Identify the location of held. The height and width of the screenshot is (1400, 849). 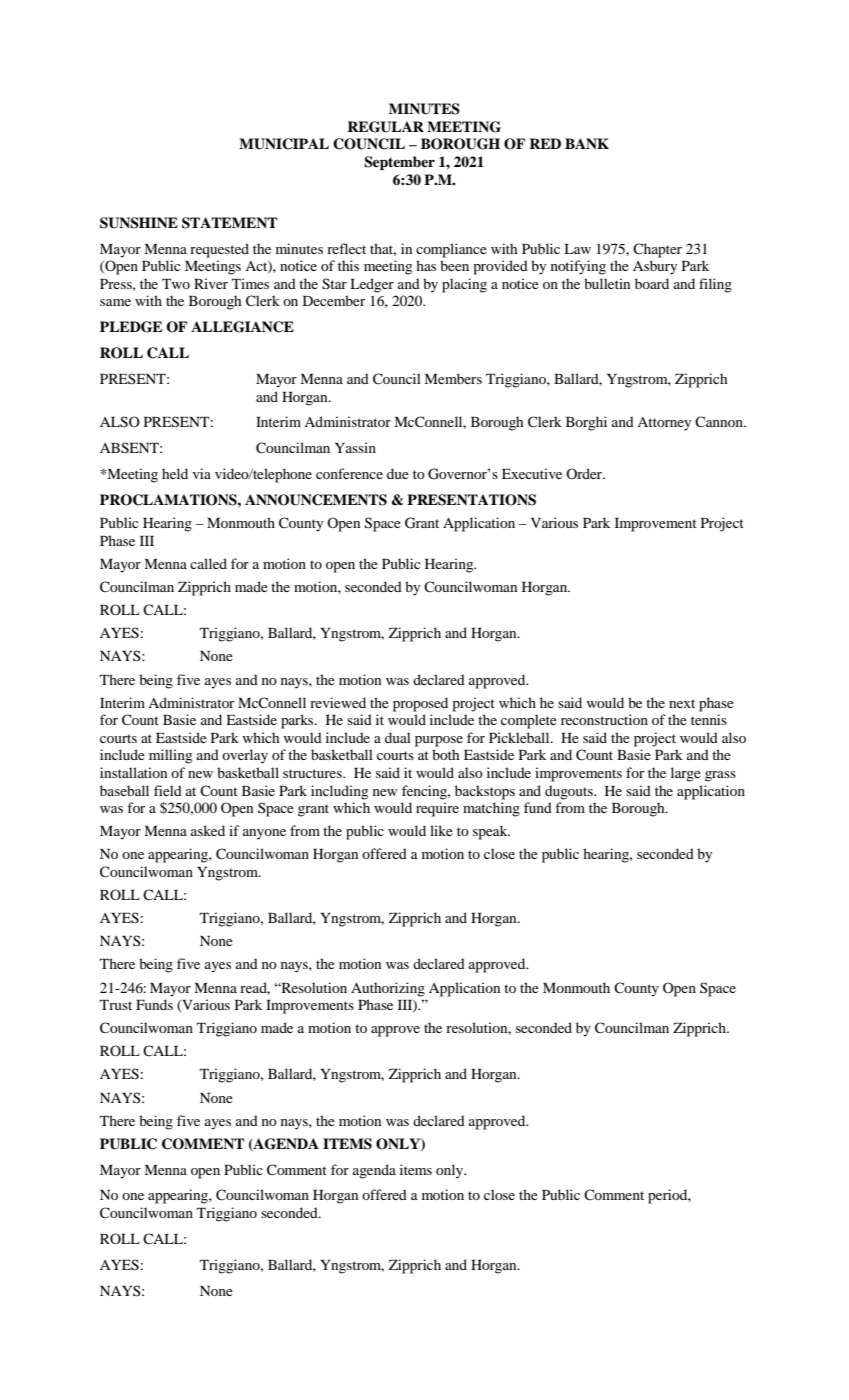
(175, 473).
